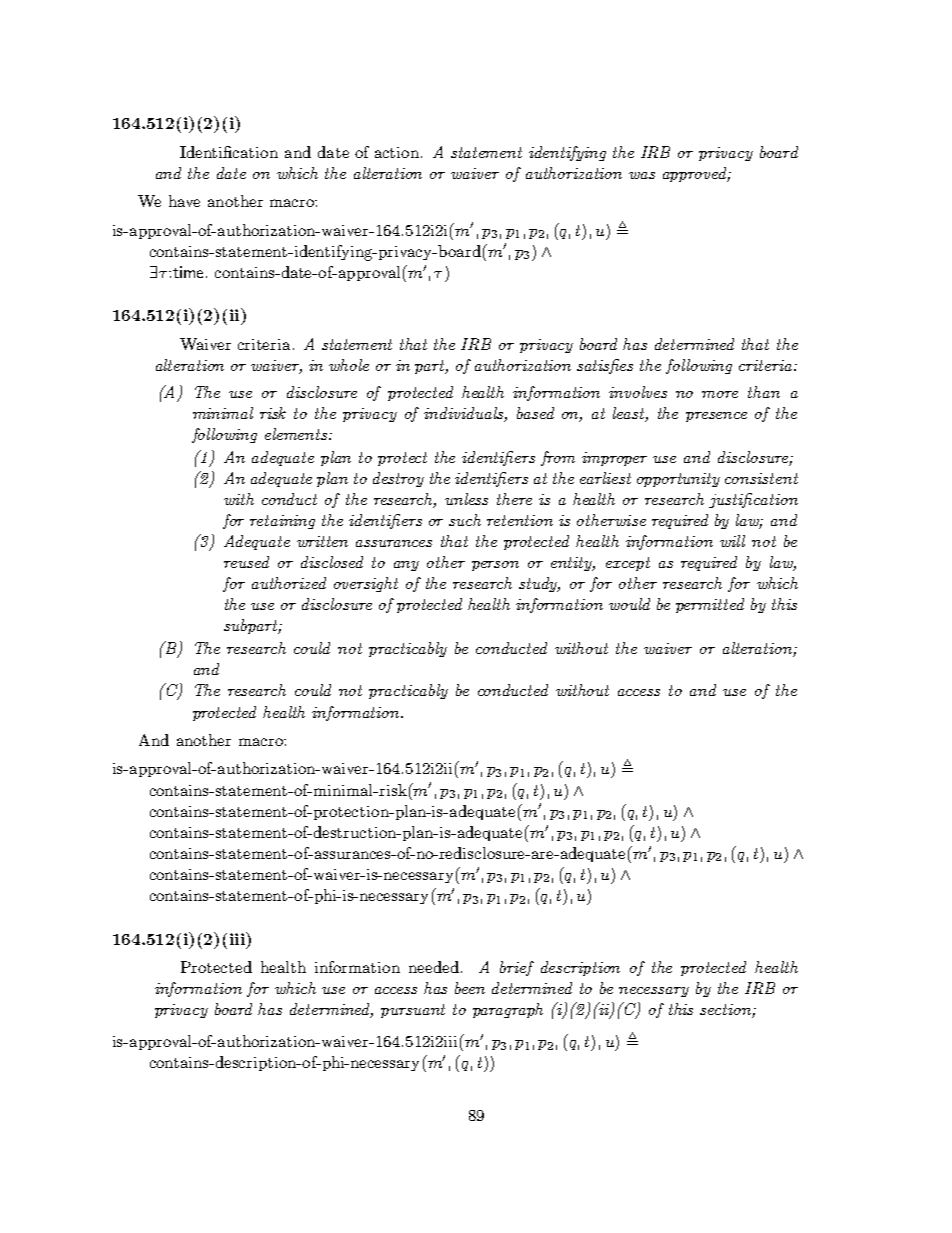  Describe the element at coordinates (413, 1011) in the screenshot. I see `pursuant` at that location.
